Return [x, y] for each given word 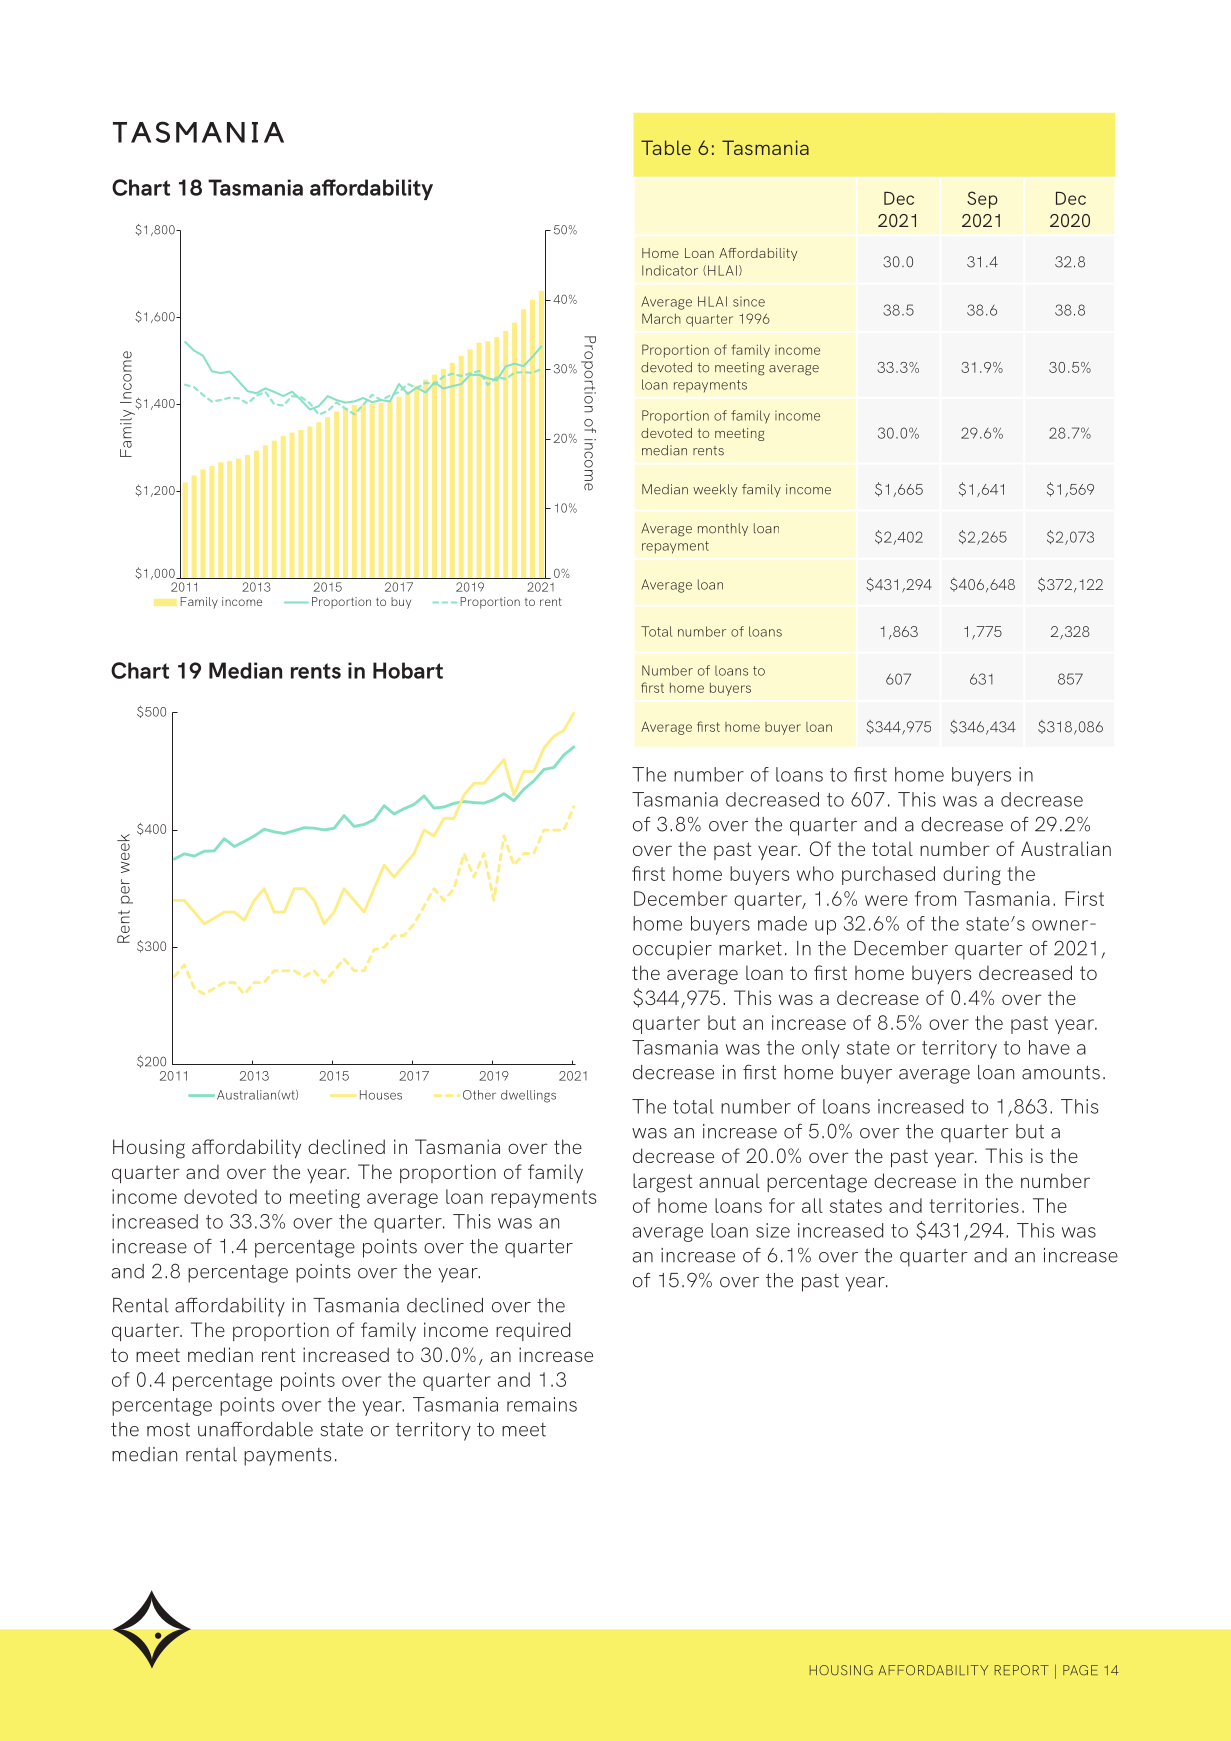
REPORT [1022, 1670]
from [935, 898]
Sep [982, 200]
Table [666, 147]
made [782, 923]
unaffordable [255, 1429]
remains [542, 1404]
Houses [381, 1095]
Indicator [670, 270]
